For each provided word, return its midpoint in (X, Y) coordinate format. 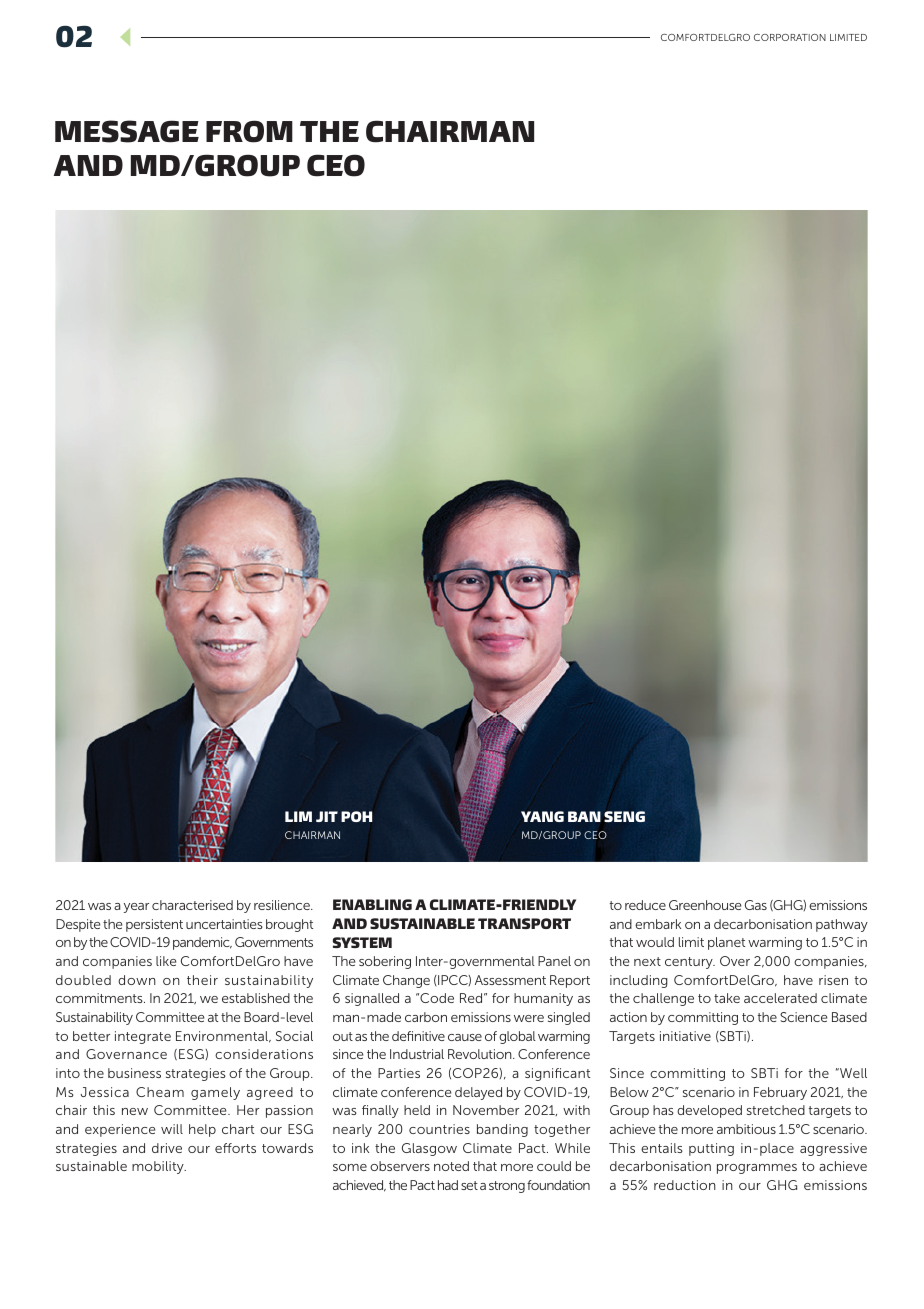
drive (167, 1148)
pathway (842, 925)
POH (356, 816)
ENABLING (372, 904)
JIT (327, 816)
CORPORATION (790, 37)
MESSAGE (127, 131)
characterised (192, 905)
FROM (249, 131)
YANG (542, 816)
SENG (624, 816)
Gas (756, 905)
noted (451, 1166)
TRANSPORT (524, 923)
